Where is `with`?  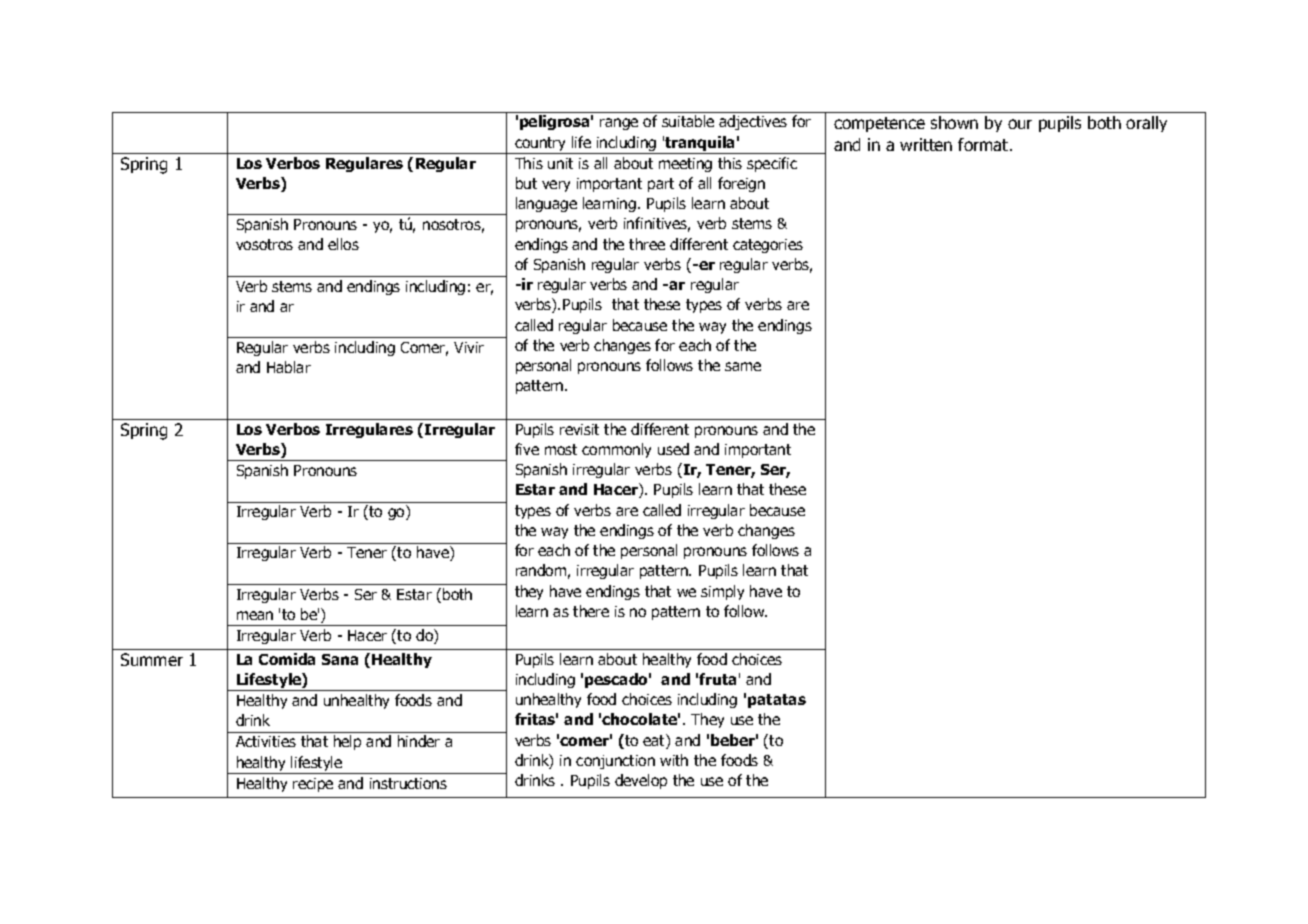
with is located at coordinates (674, 760).
